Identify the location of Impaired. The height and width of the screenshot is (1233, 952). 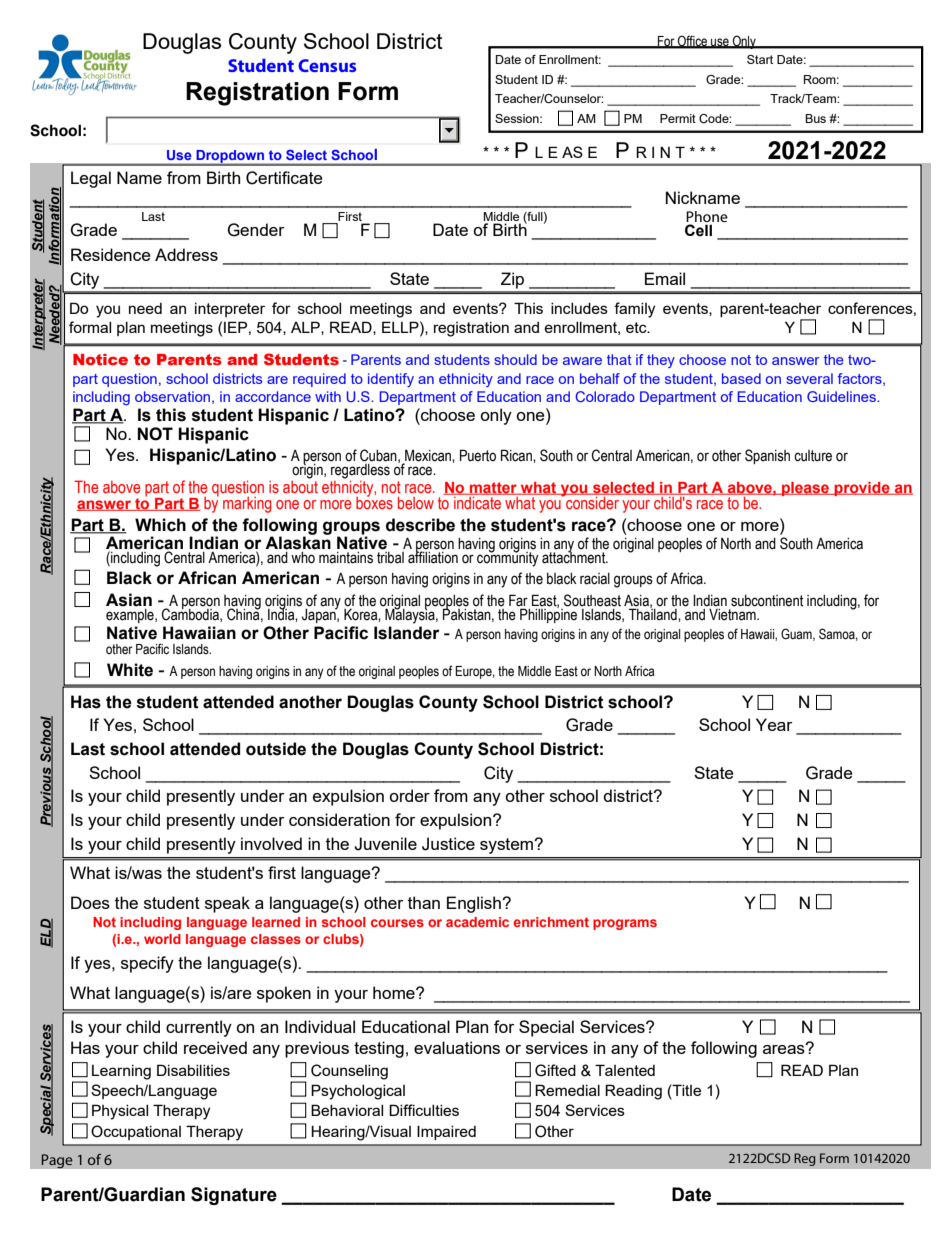
(446, 1132).
